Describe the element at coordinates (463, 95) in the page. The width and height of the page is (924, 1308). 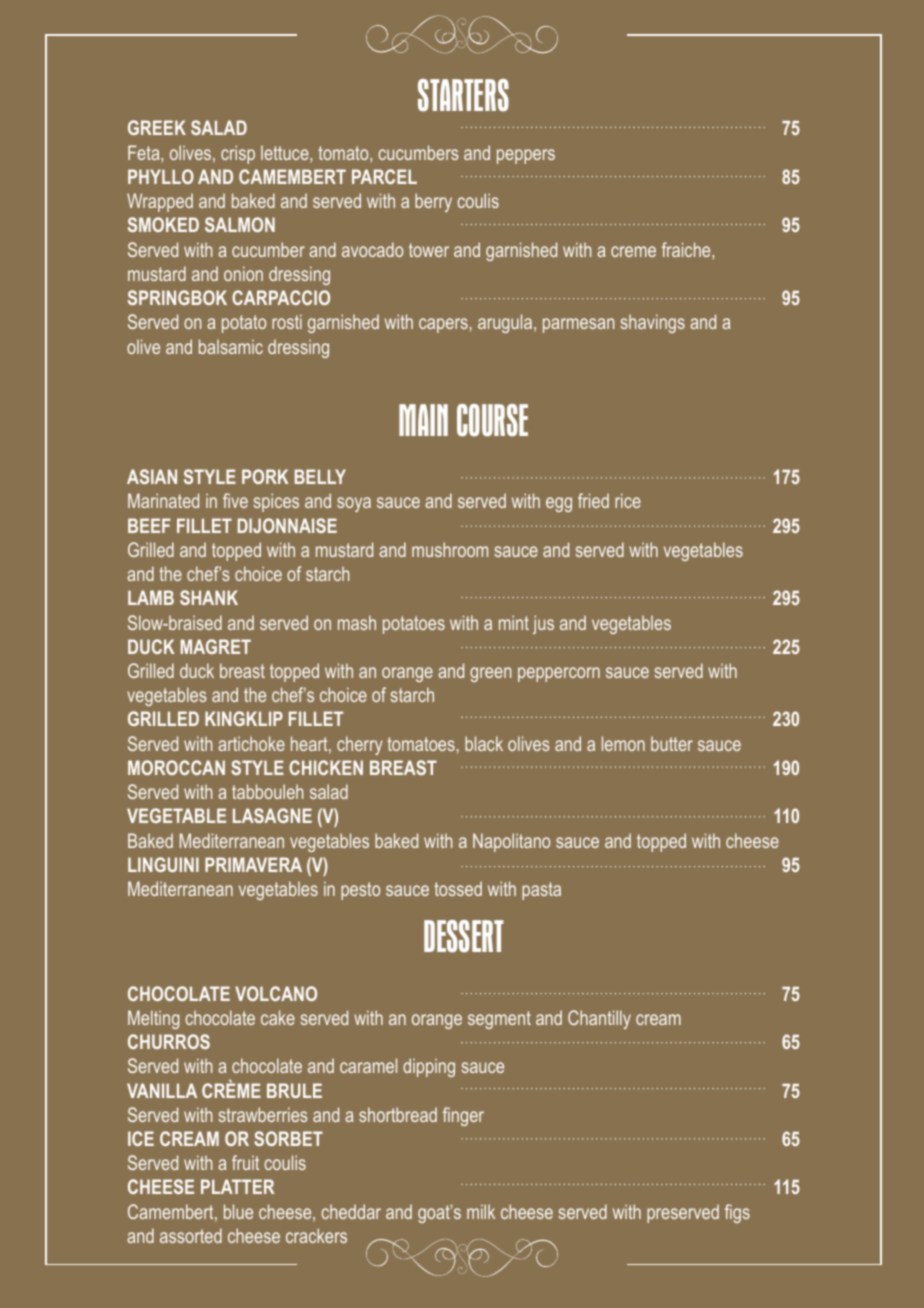
I see `STARTERS` at that location.
